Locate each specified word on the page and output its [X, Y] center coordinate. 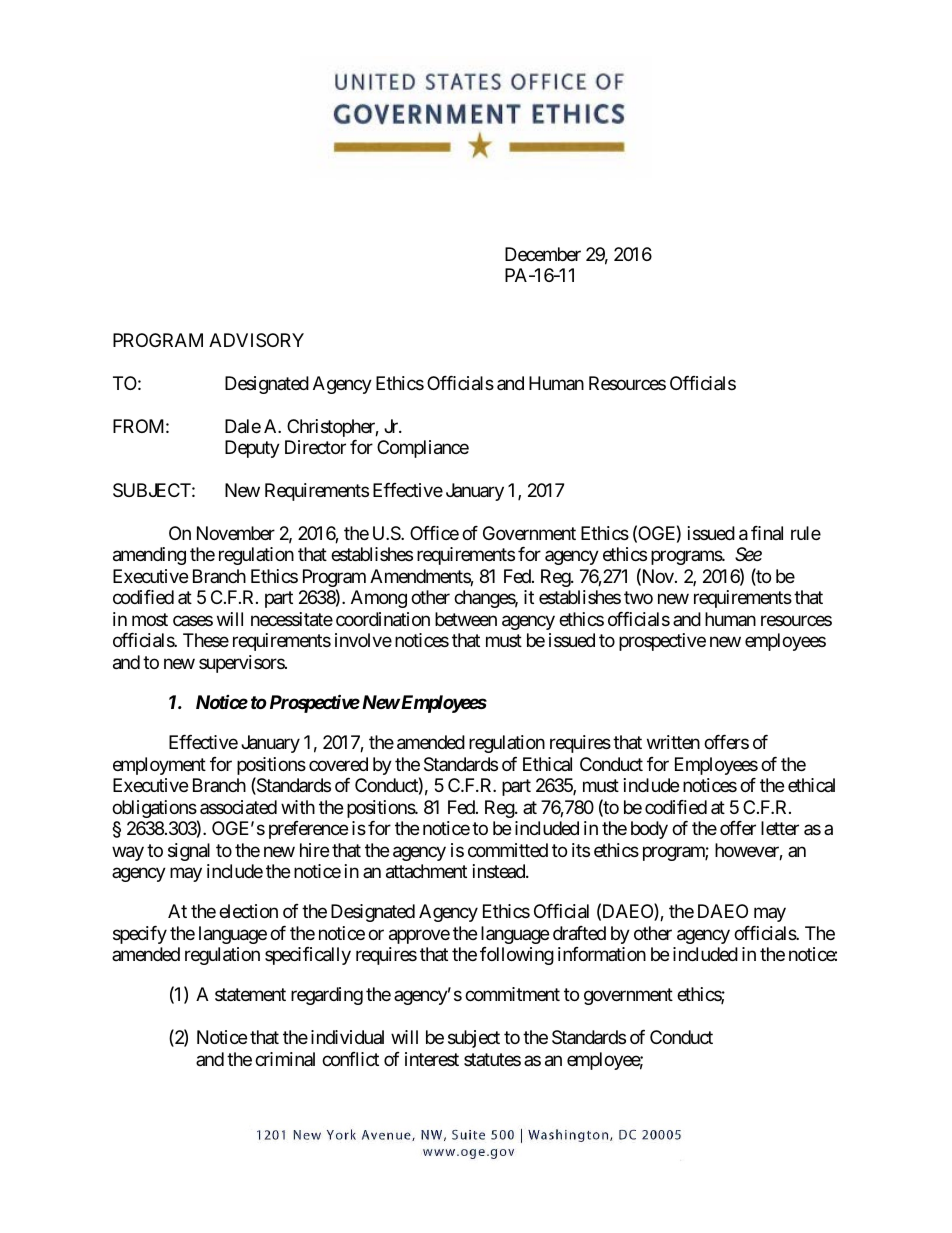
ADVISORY [256, 340]
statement [250, 995]
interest [432, 1059]
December [543, 254]
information [602, 954]
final [767, 533]
